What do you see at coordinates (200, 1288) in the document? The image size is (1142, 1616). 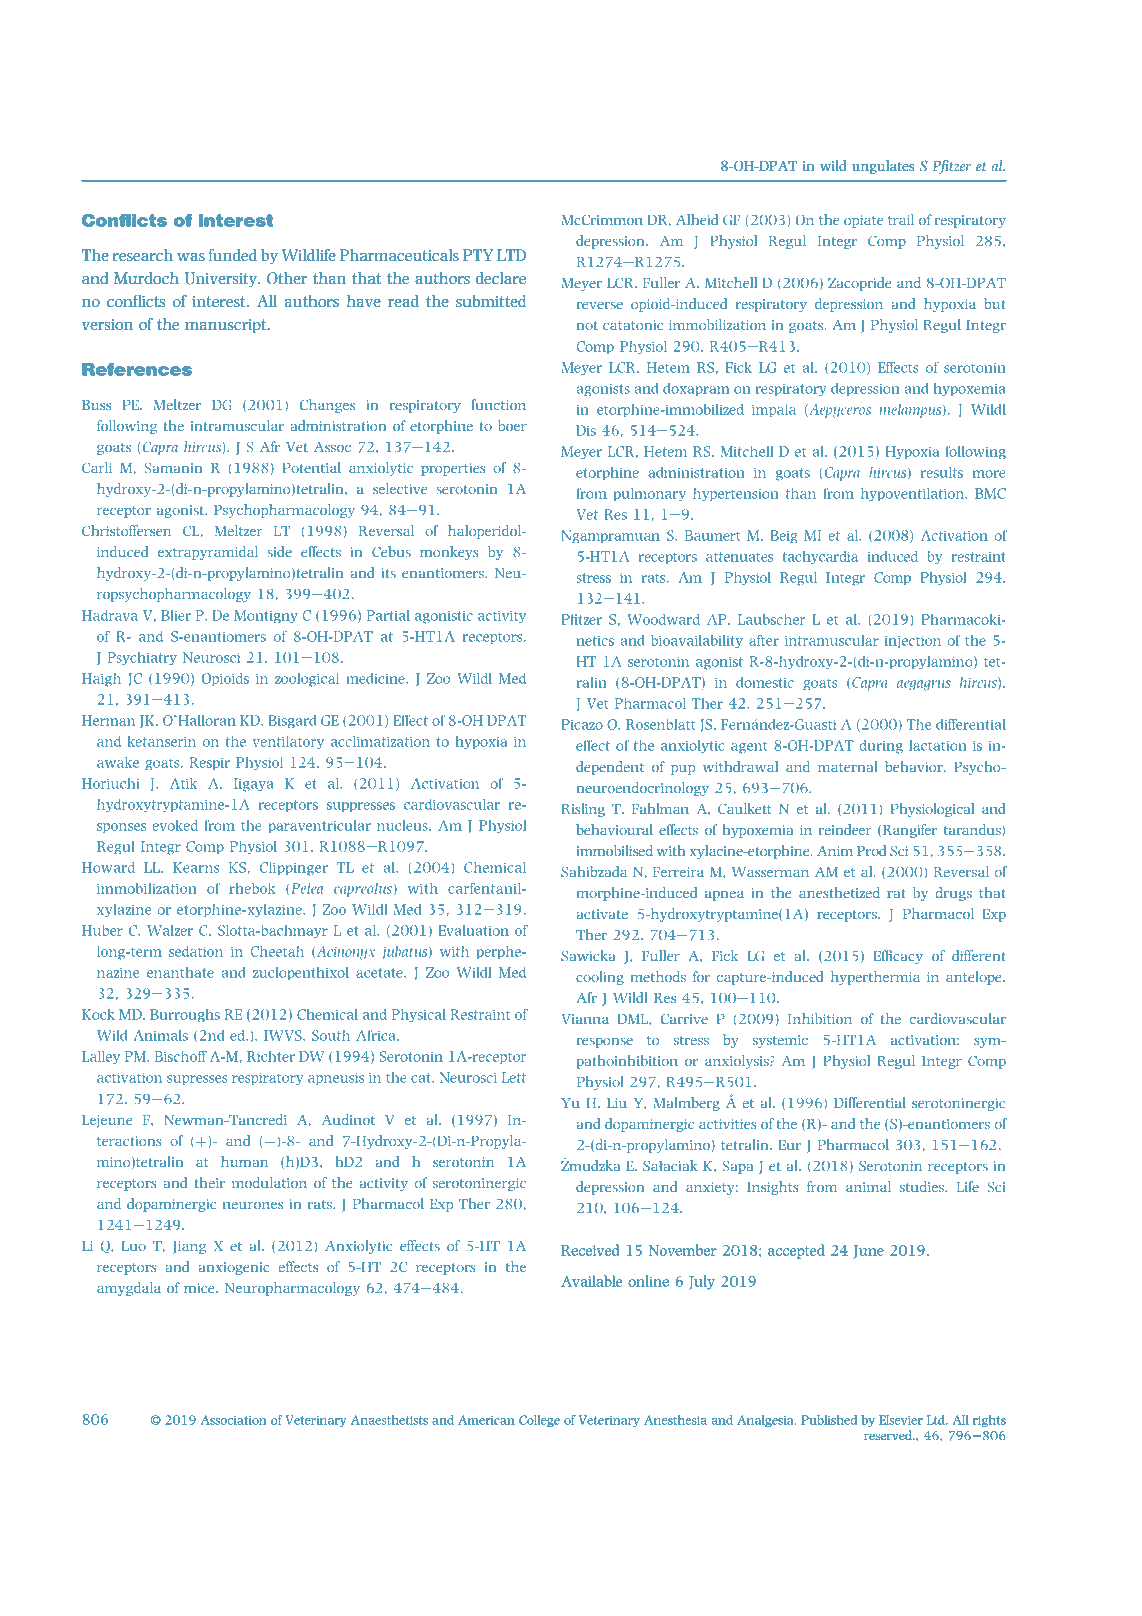 I see `mice` at bounding box center [200, 1288].
